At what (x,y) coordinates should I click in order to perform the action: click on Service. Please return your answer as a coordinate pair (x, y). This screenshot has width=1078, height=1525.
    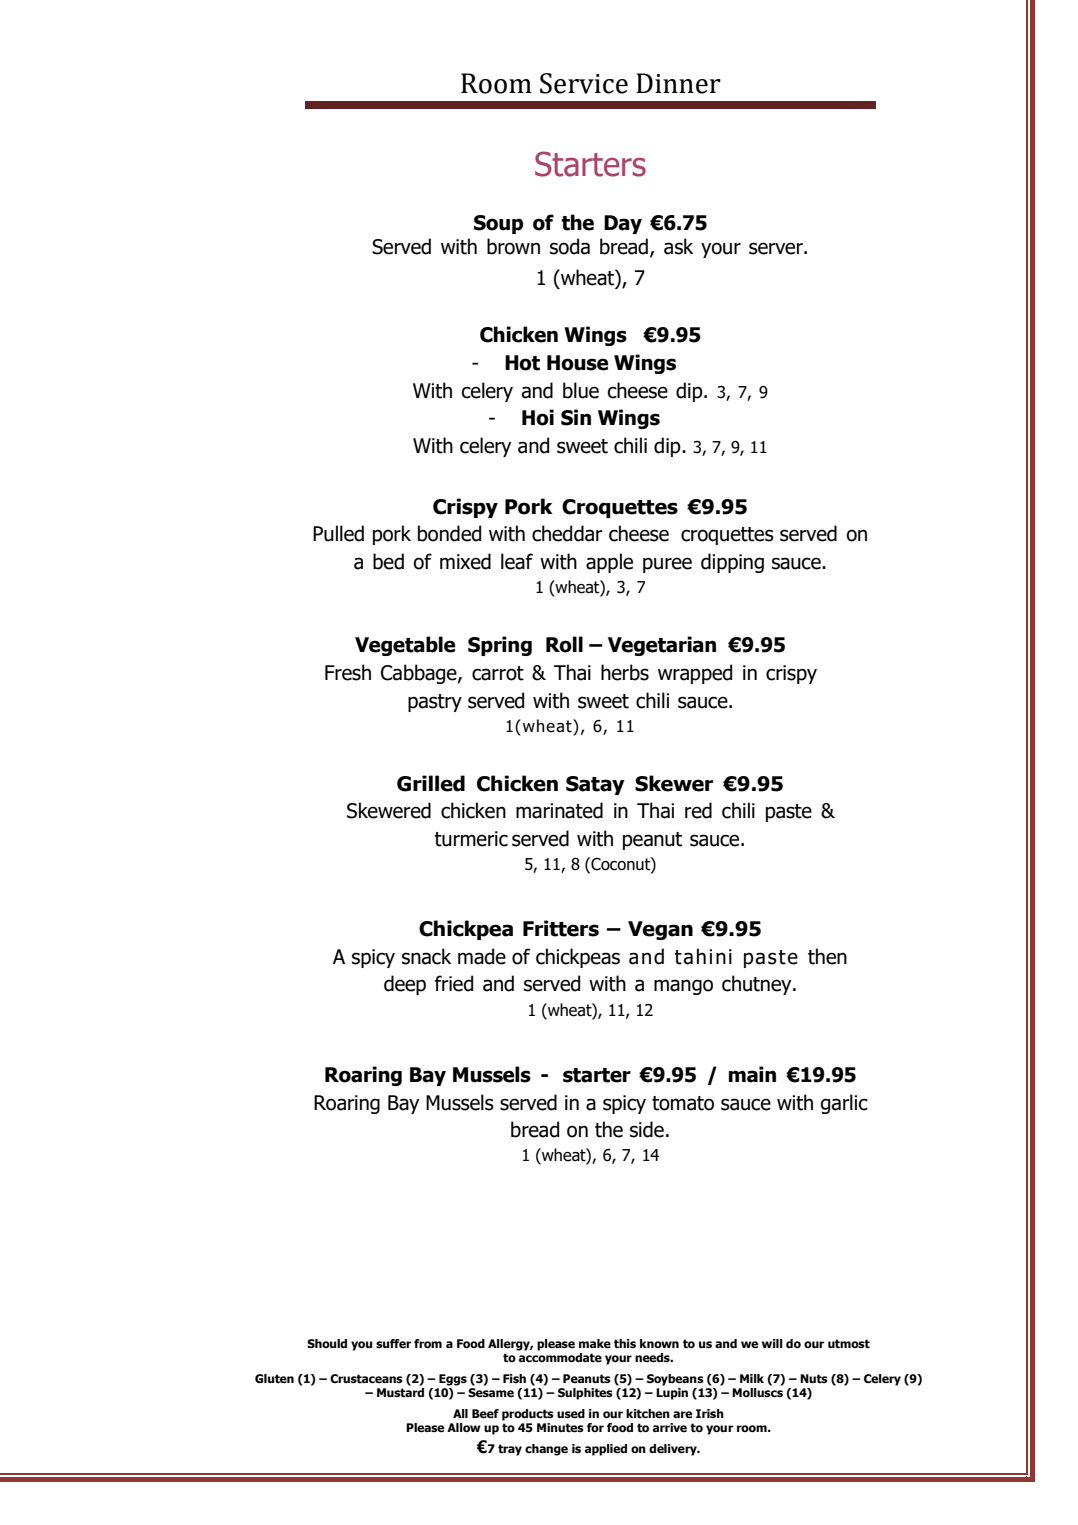
    Looking at the image, I should click on (584, 83).
